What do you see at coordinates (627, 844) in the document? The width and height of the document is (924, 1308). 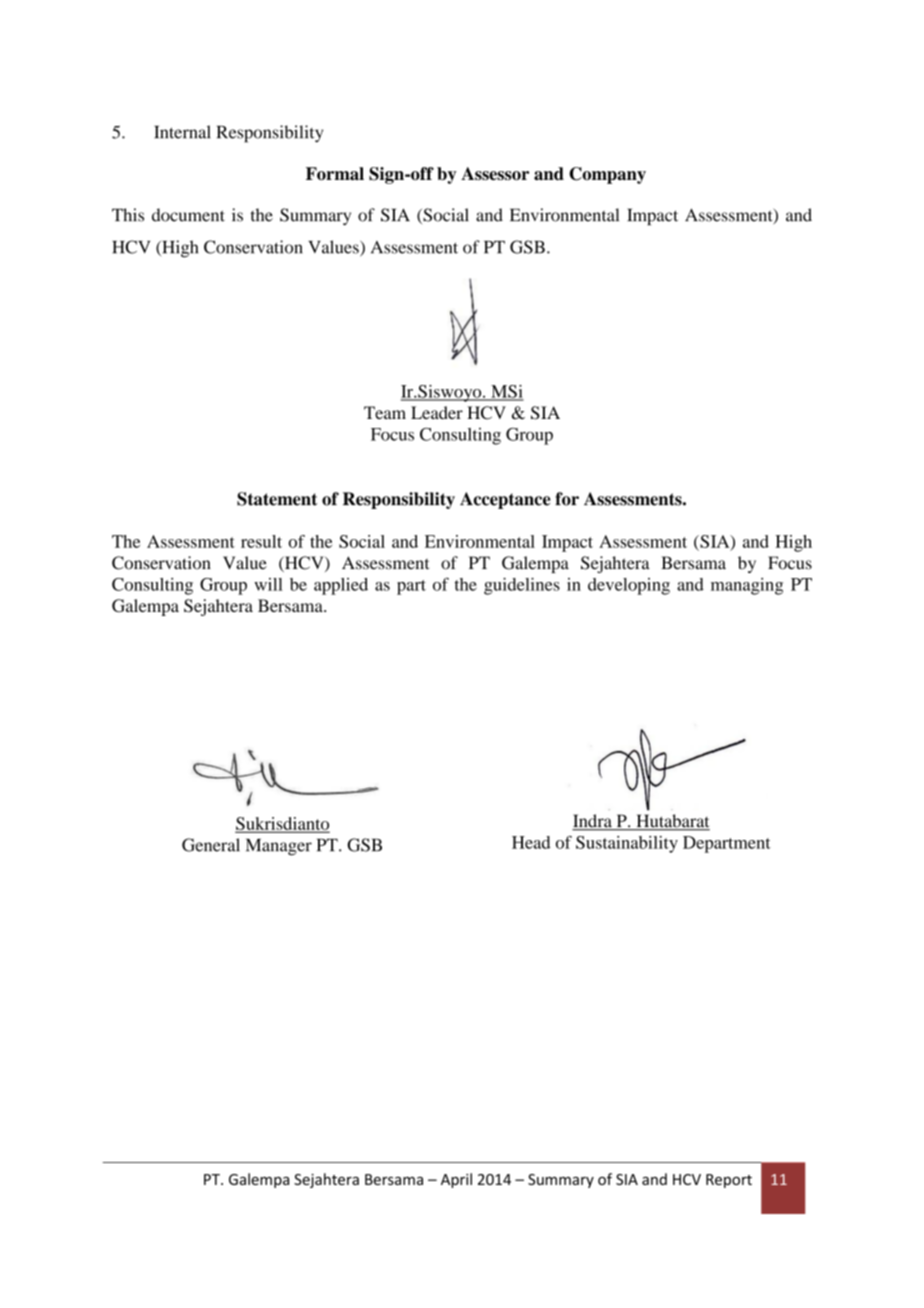 I see `Sustainability` at bounding box center [627, 844].
